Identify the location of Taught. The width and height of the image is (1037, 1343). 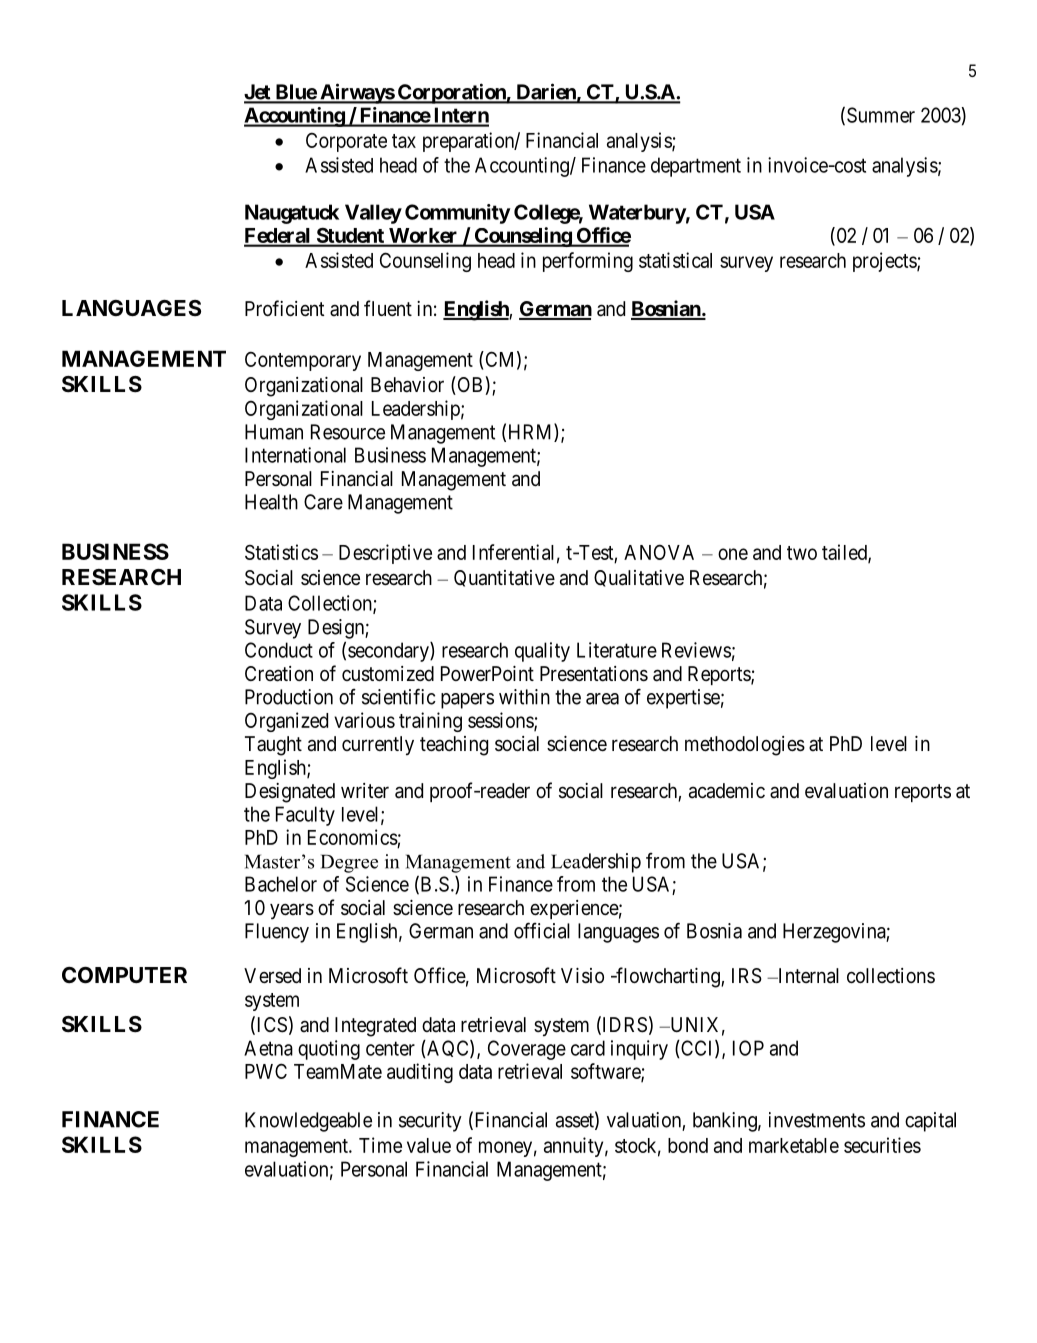
(273, 746).
